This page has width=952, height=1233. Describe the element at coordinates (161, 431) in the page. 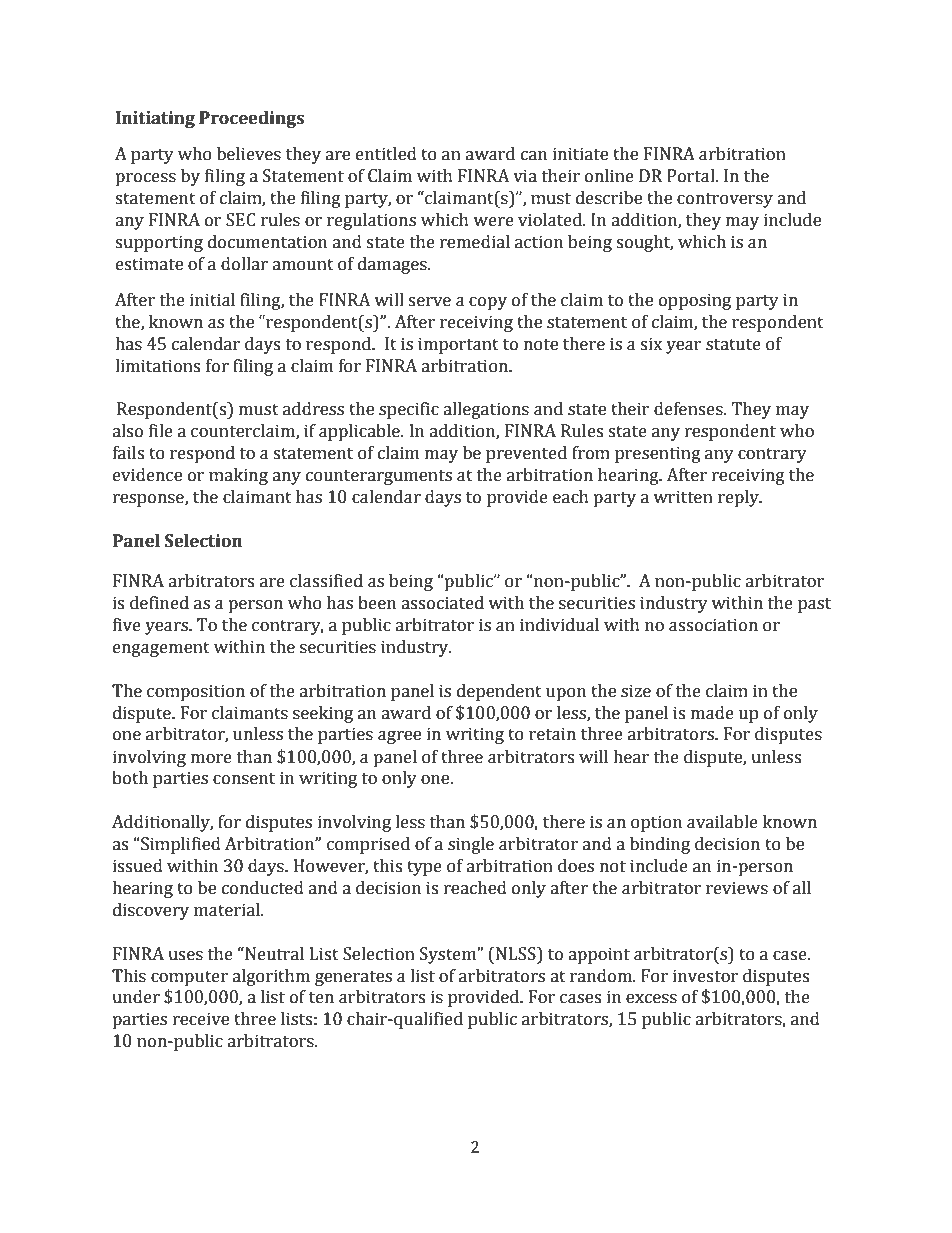

I see `file` at that location.
